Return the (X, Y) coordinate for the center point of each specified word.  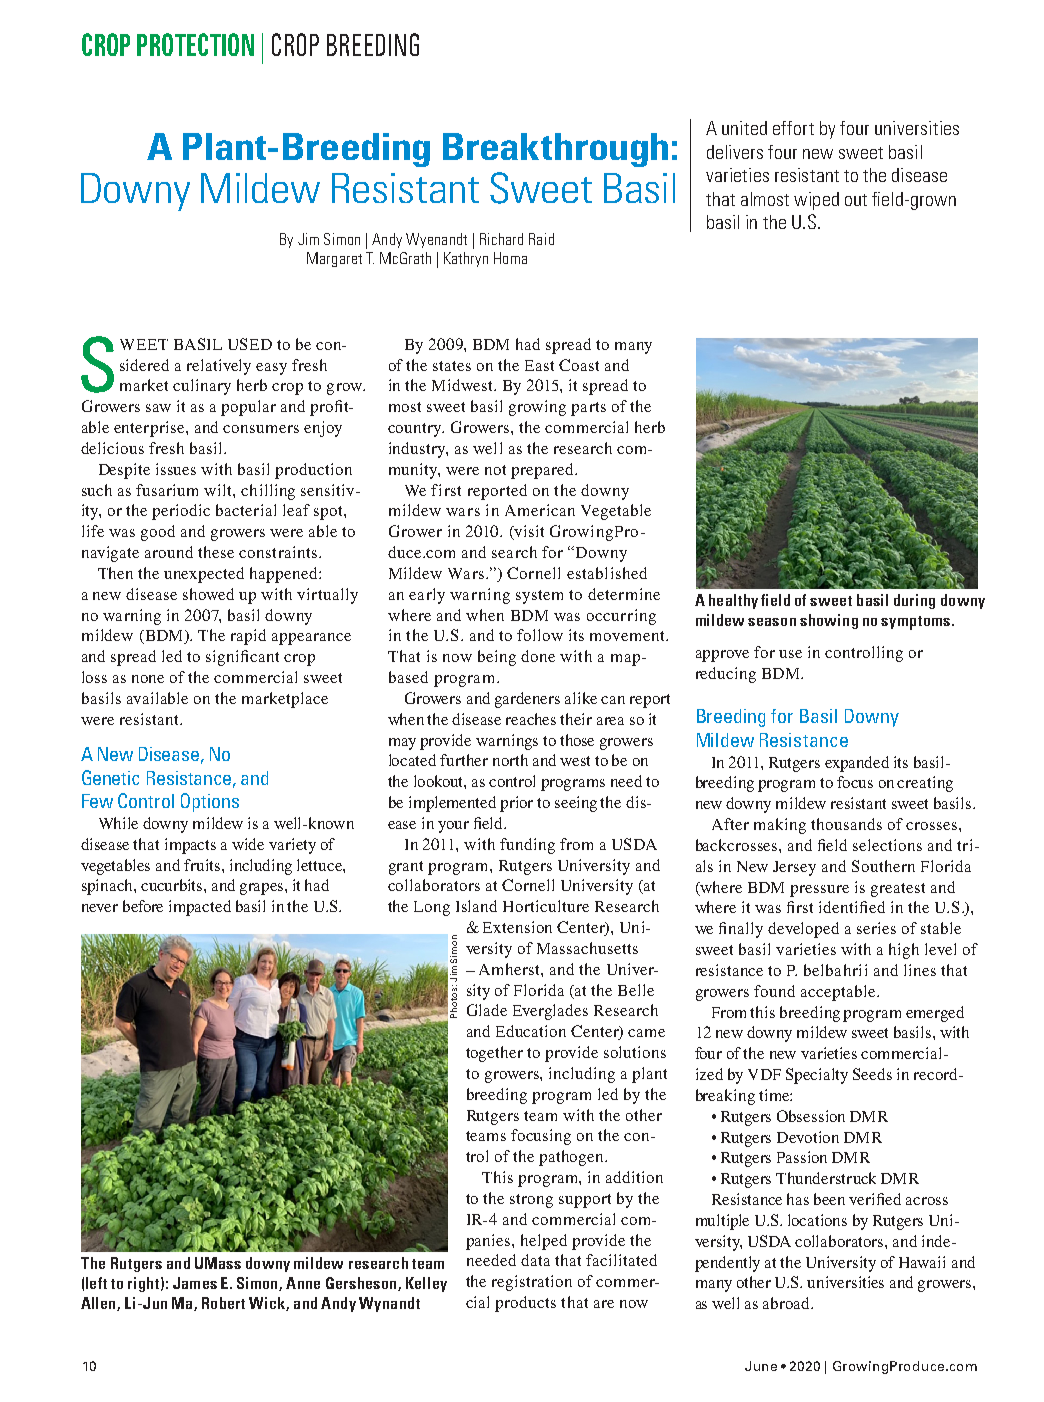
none (148, 679)
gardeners (527, 700)
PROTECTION (195, 44)
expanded (857, 764)
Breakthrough (555, 150)
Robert (223, 1303)
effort (793, 128)
